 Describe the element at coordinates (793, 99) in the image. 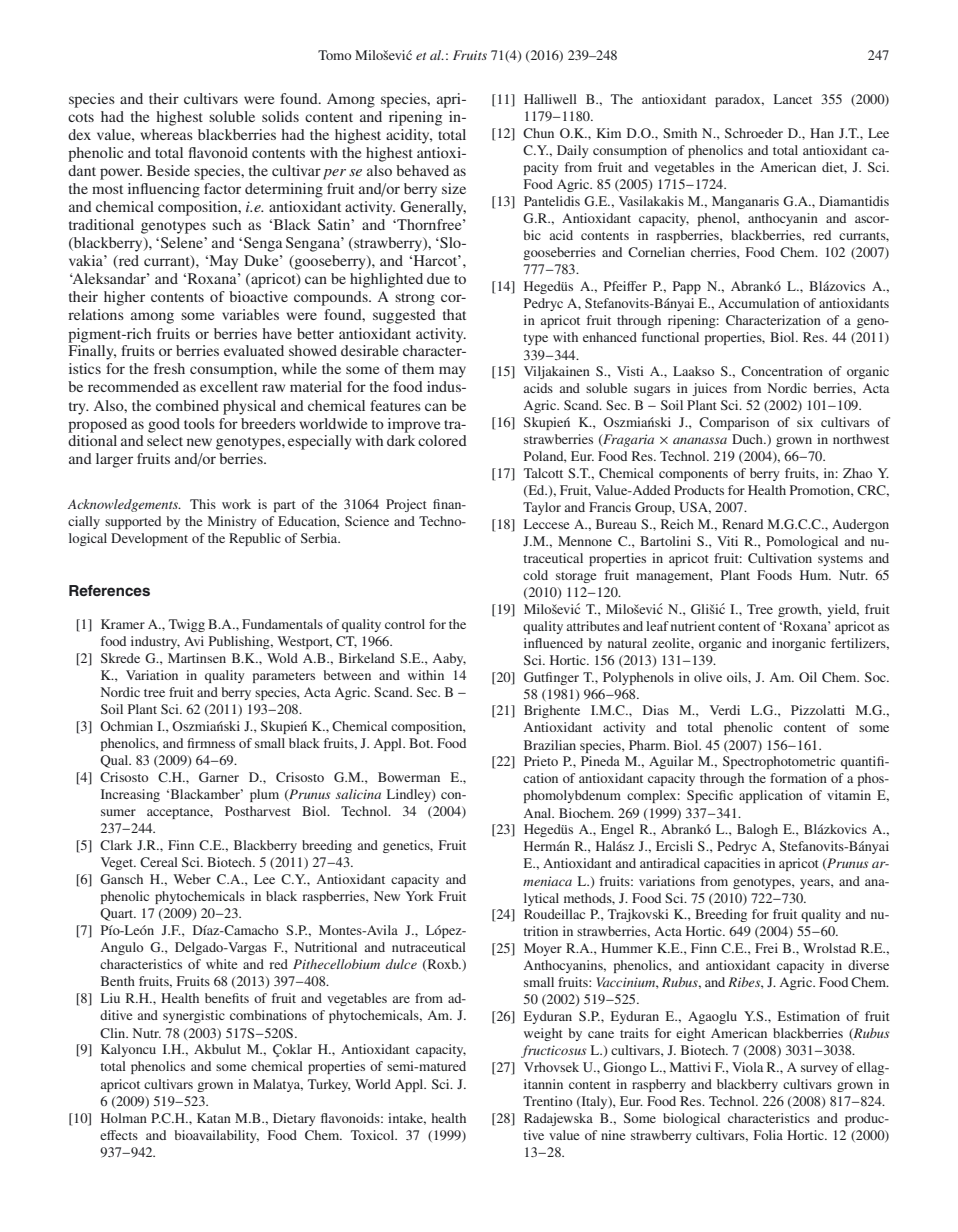

I see `Lancet` at that location.
